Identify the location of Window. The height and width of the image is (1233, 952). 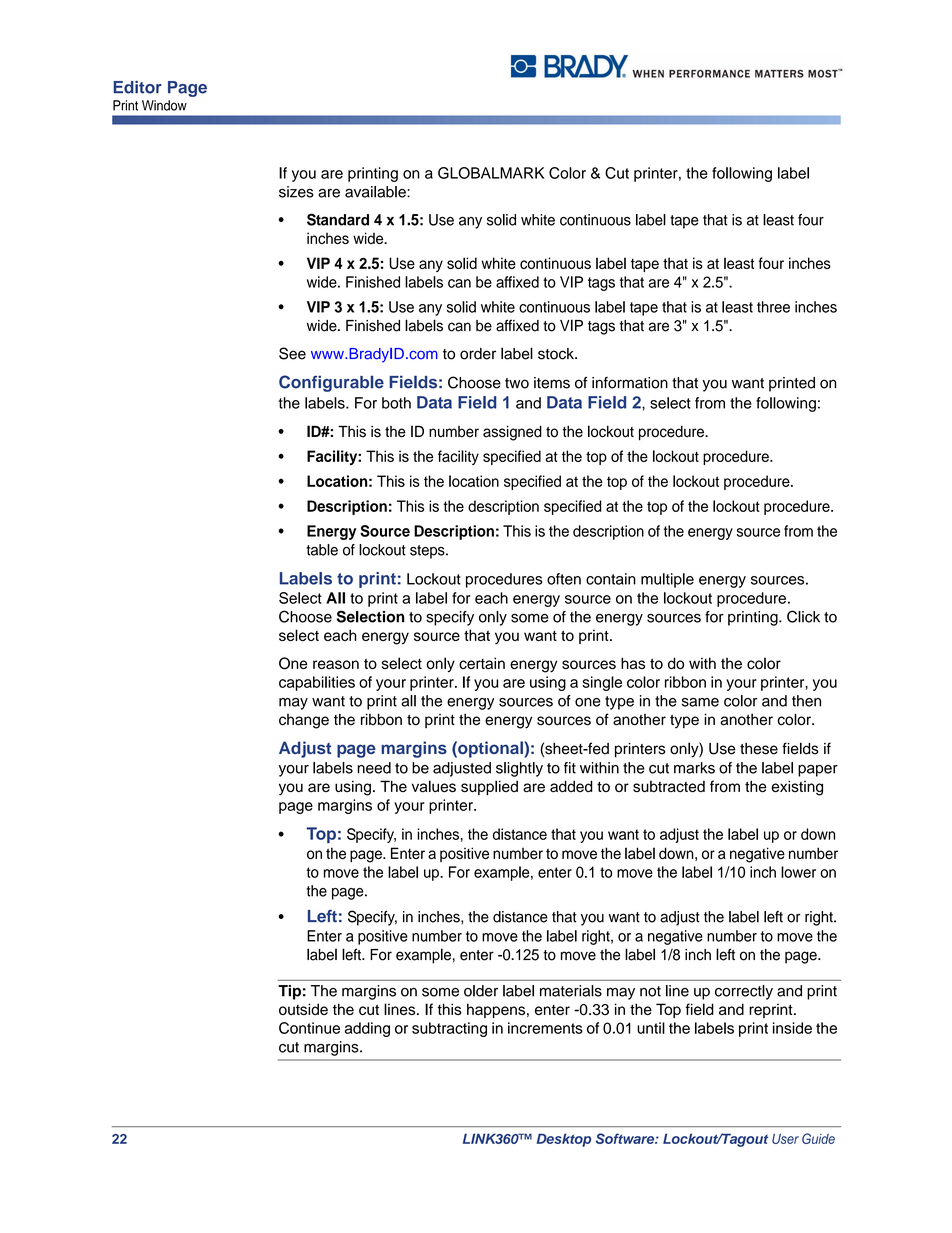
(164, 105).
